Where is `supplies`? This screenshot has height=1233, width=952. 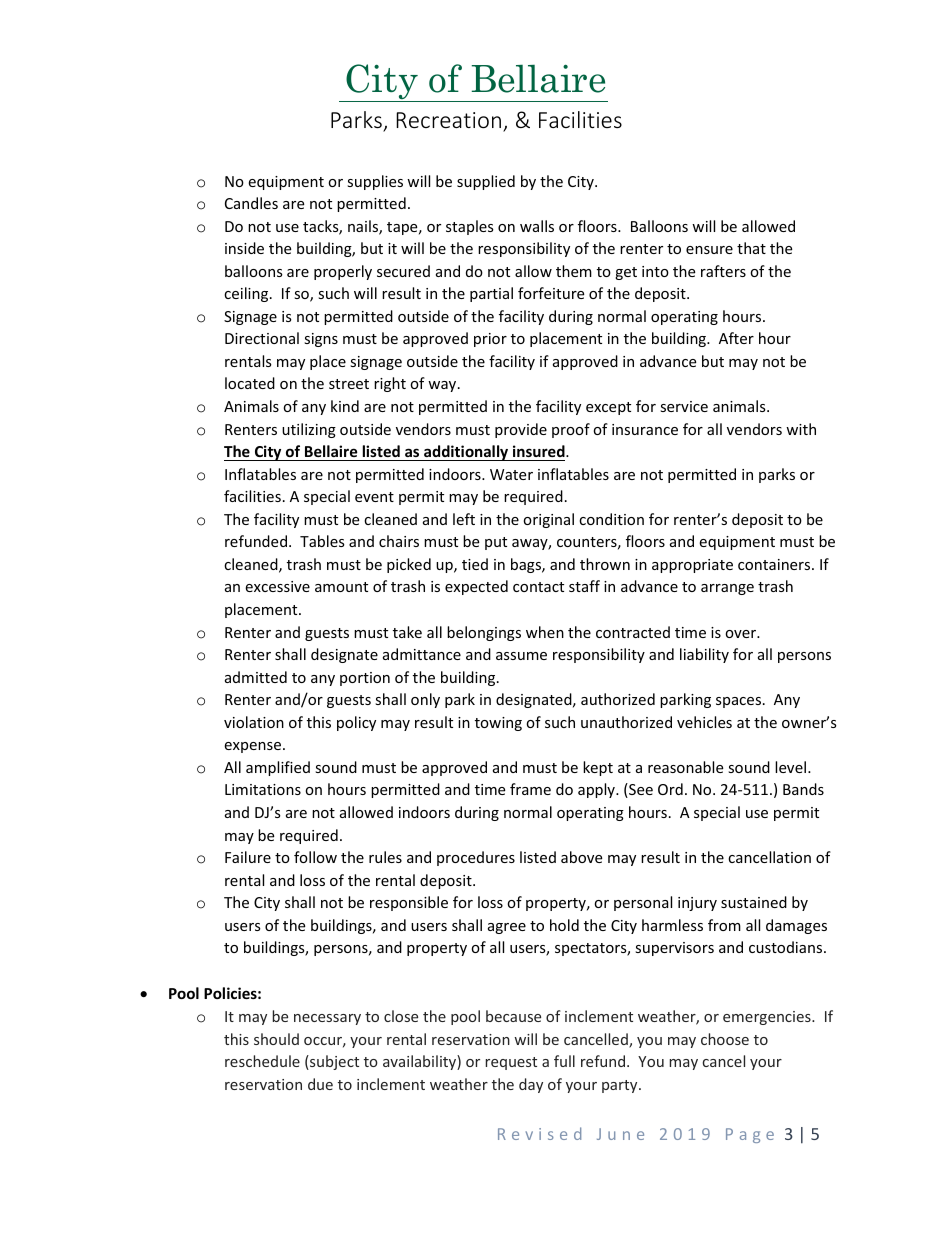
supplies is located at coordinates (375, 182).
